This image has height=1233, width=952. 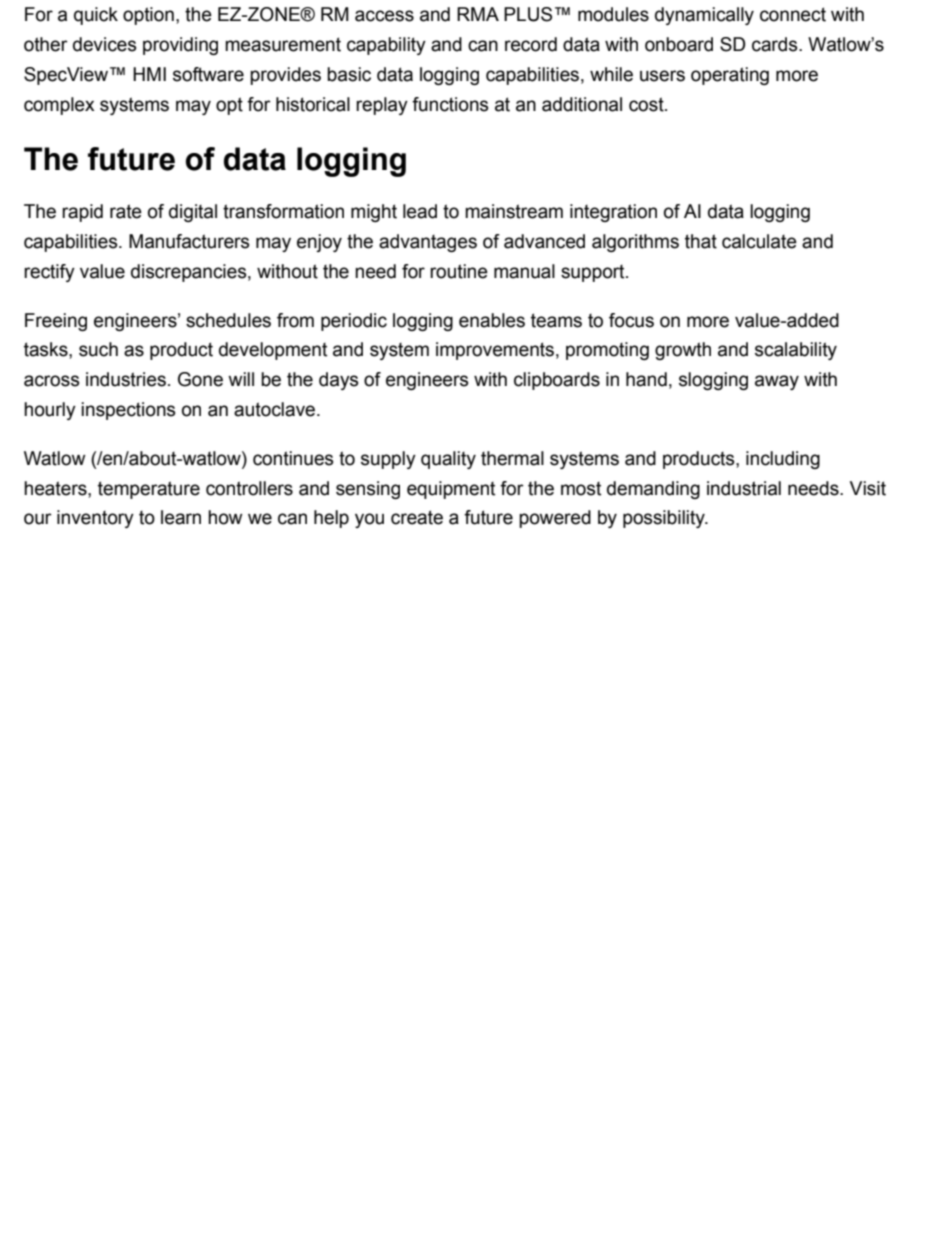 What do you see at coordinates (647, 104) in the image?
I see `cost` at bounding box center [647, 104].
